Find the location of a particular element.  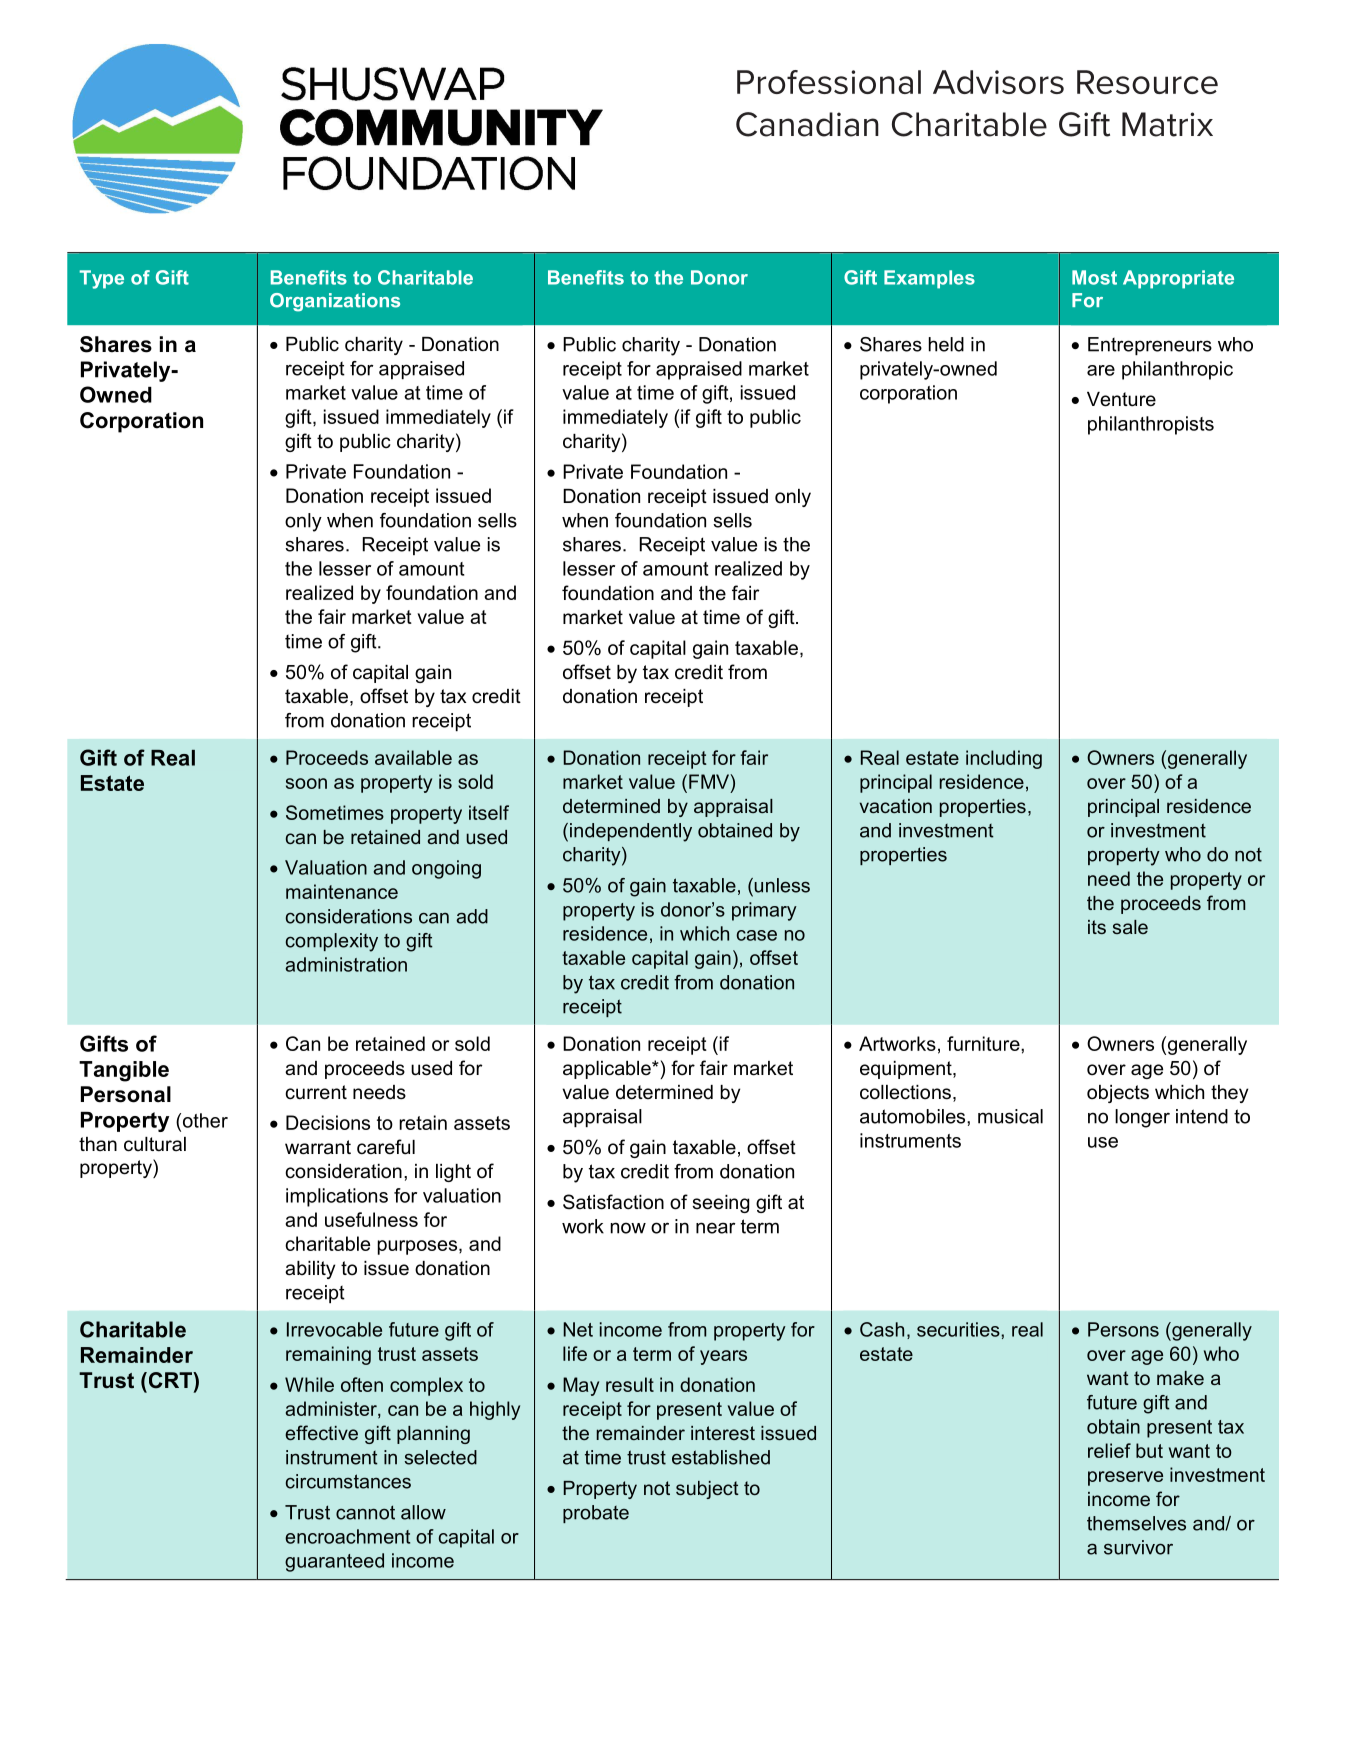

subject is located at coordinates (707, 1490).
